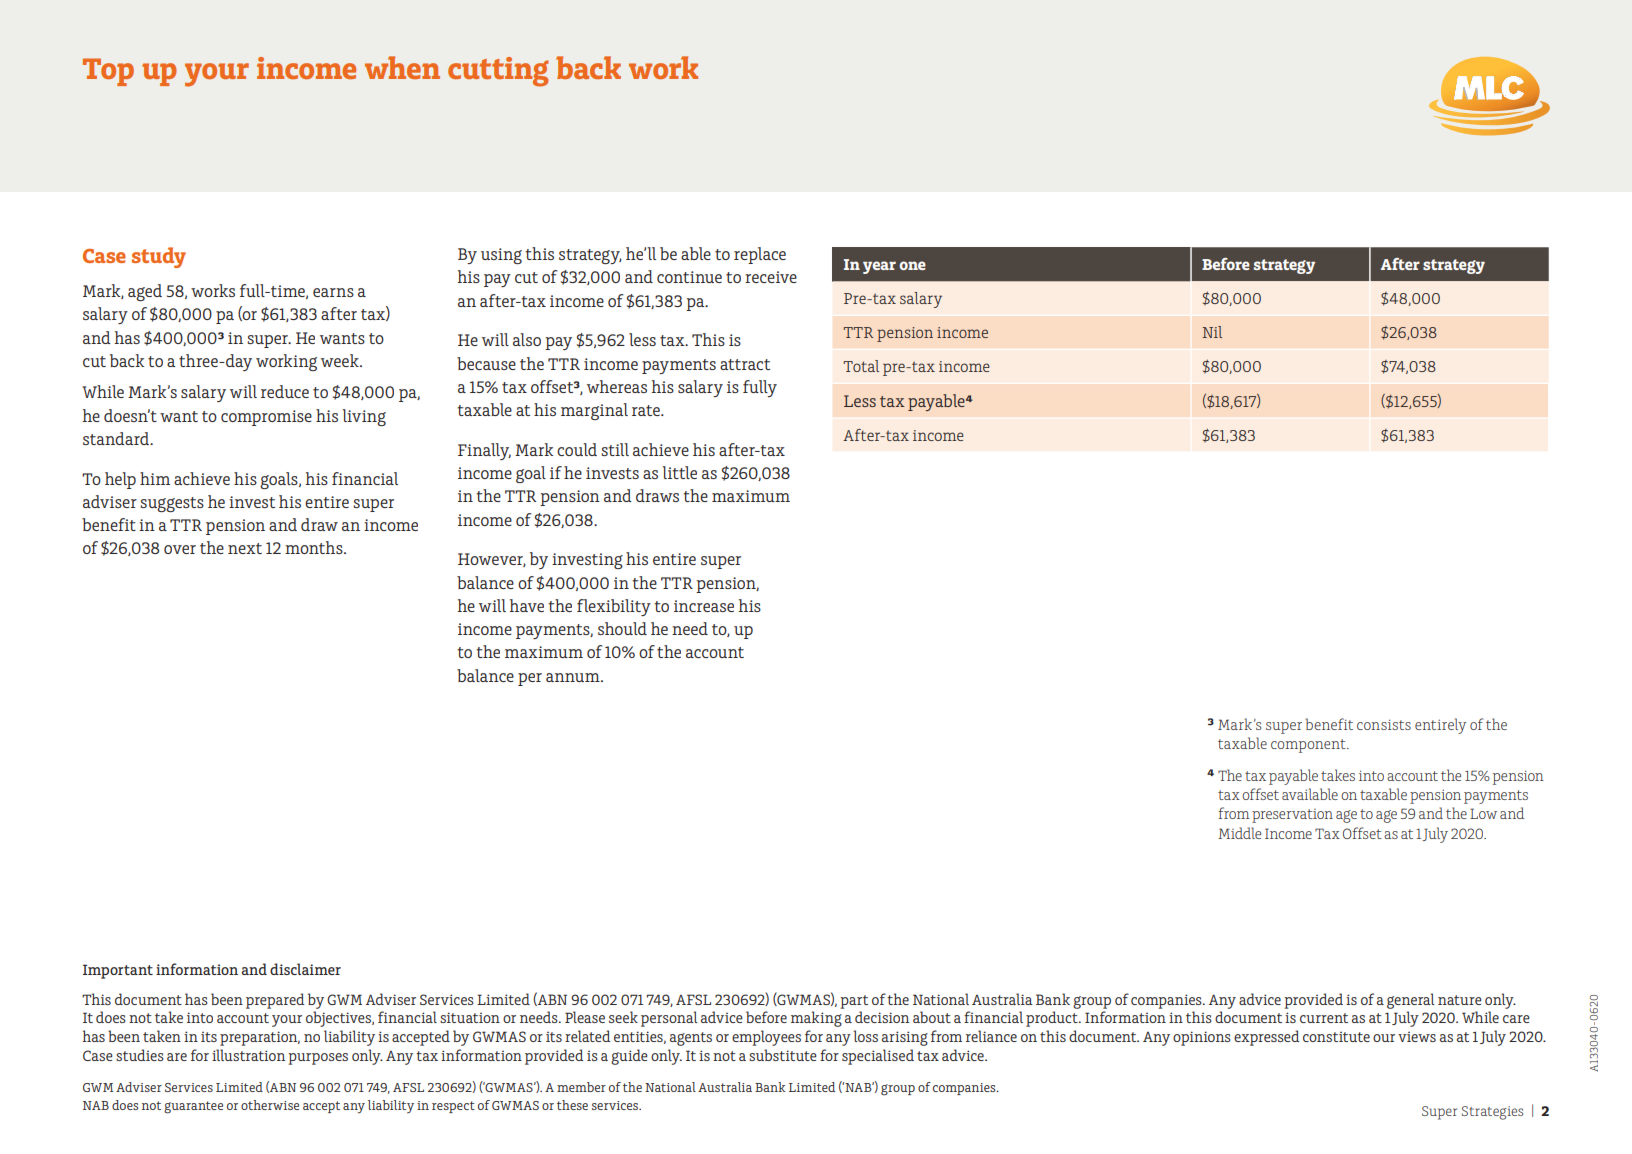 The image size is (1632, 1154). What do you see at coordinates (1212, 332) in the screenshot?
I see `Nil` at bounding box center [1212, 332].
